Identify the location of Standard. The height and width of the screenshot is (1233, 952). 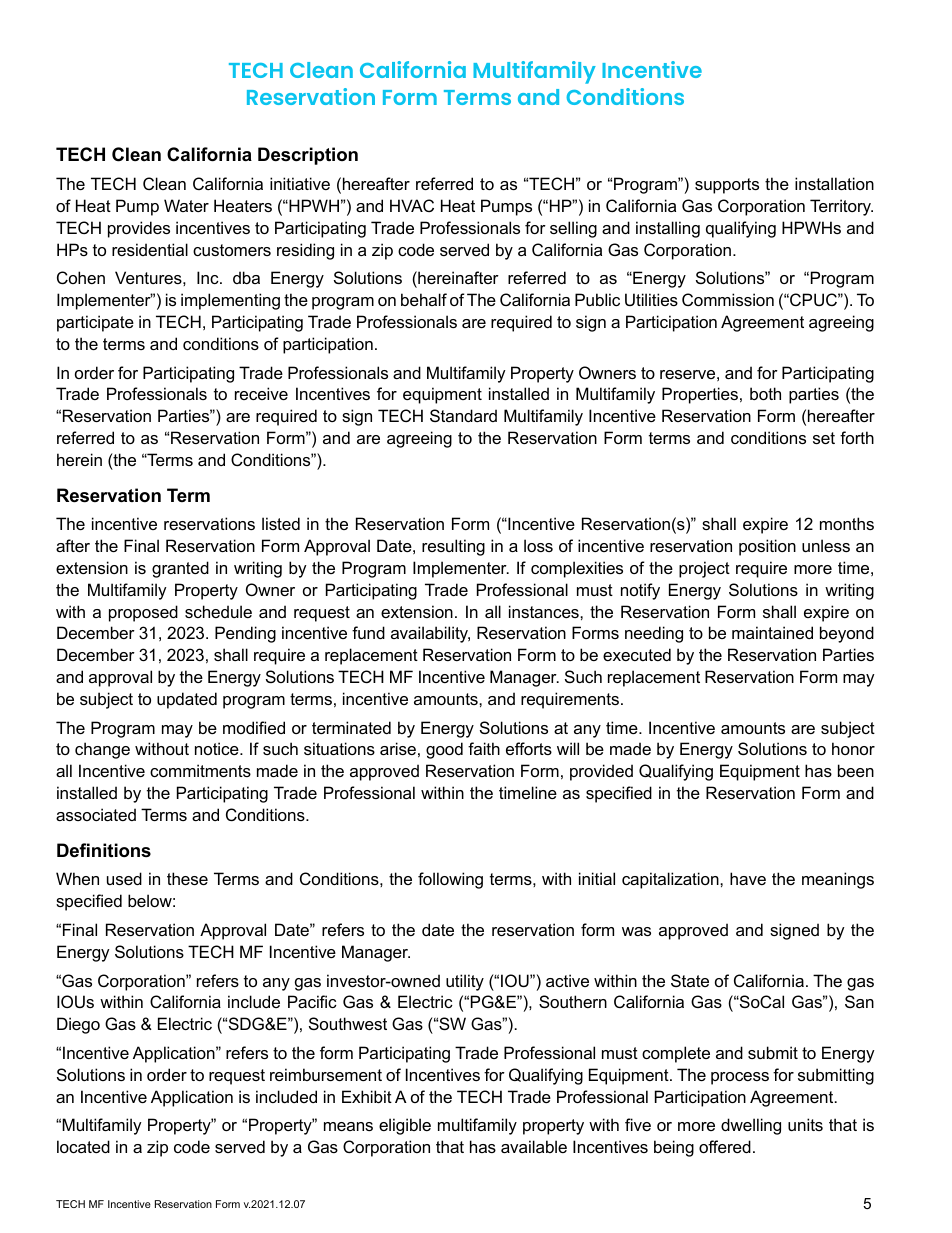
(463, 415).
